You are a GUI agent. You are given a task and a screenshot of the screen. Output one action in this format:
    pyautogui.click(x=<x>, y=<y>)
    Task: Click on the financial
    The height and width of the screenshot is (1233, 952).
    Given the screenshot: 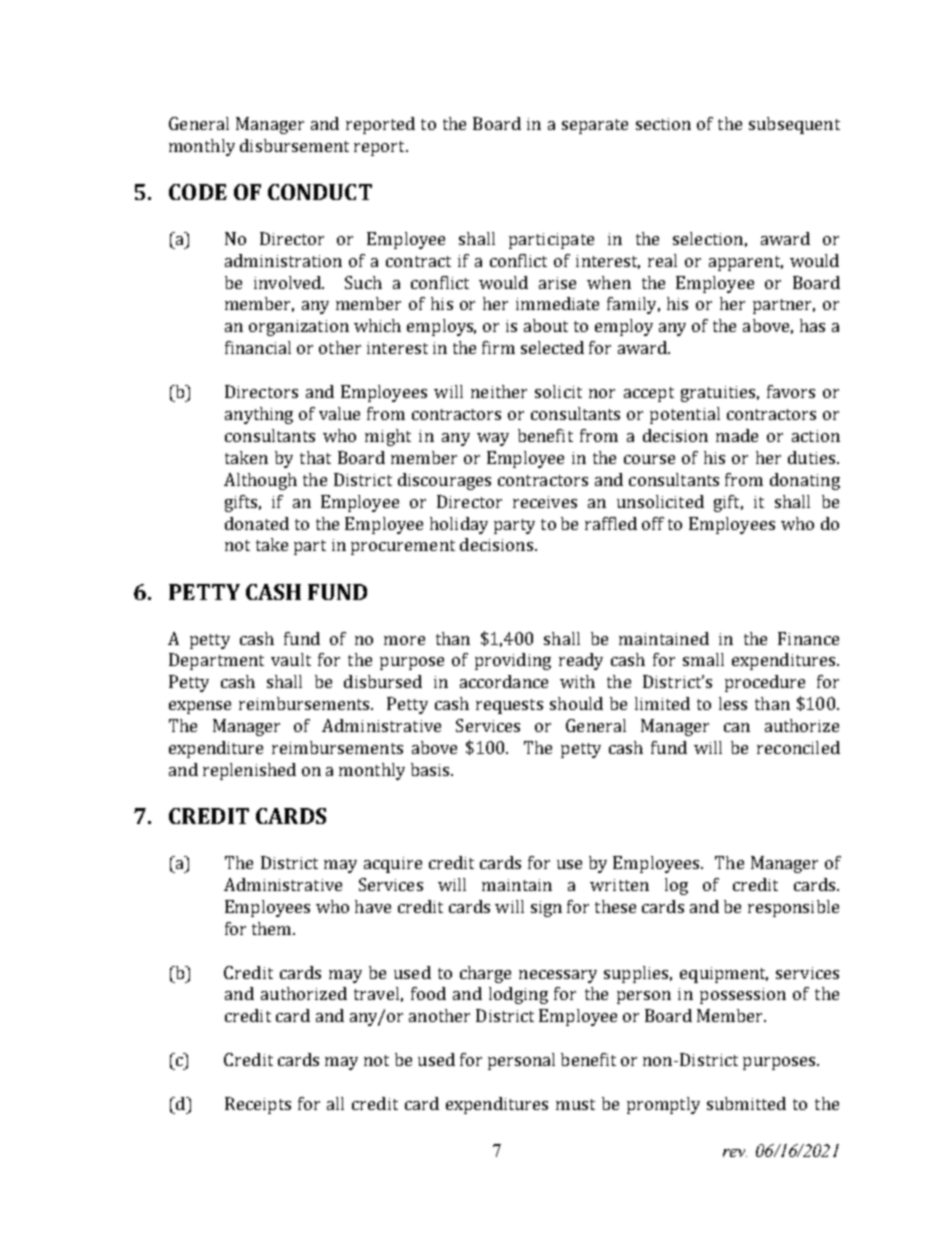 What is the action you would take?
    pyautogui.click(x=258, y=347)
